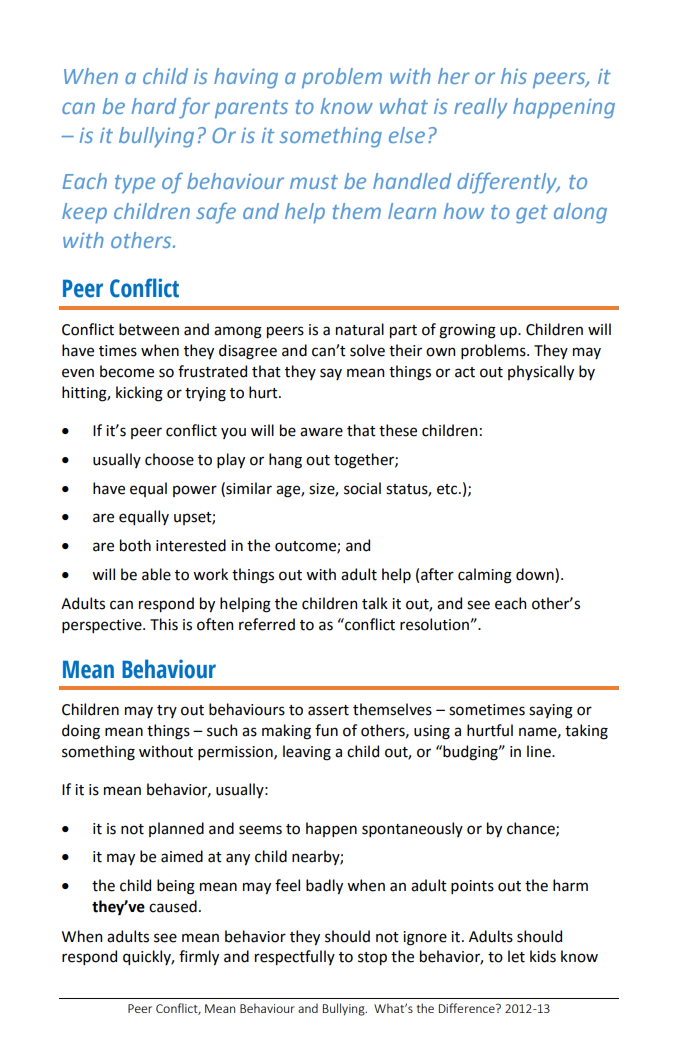  Describe the element at coordinates (306, 547) in the document. I see `outcome` at that location.
